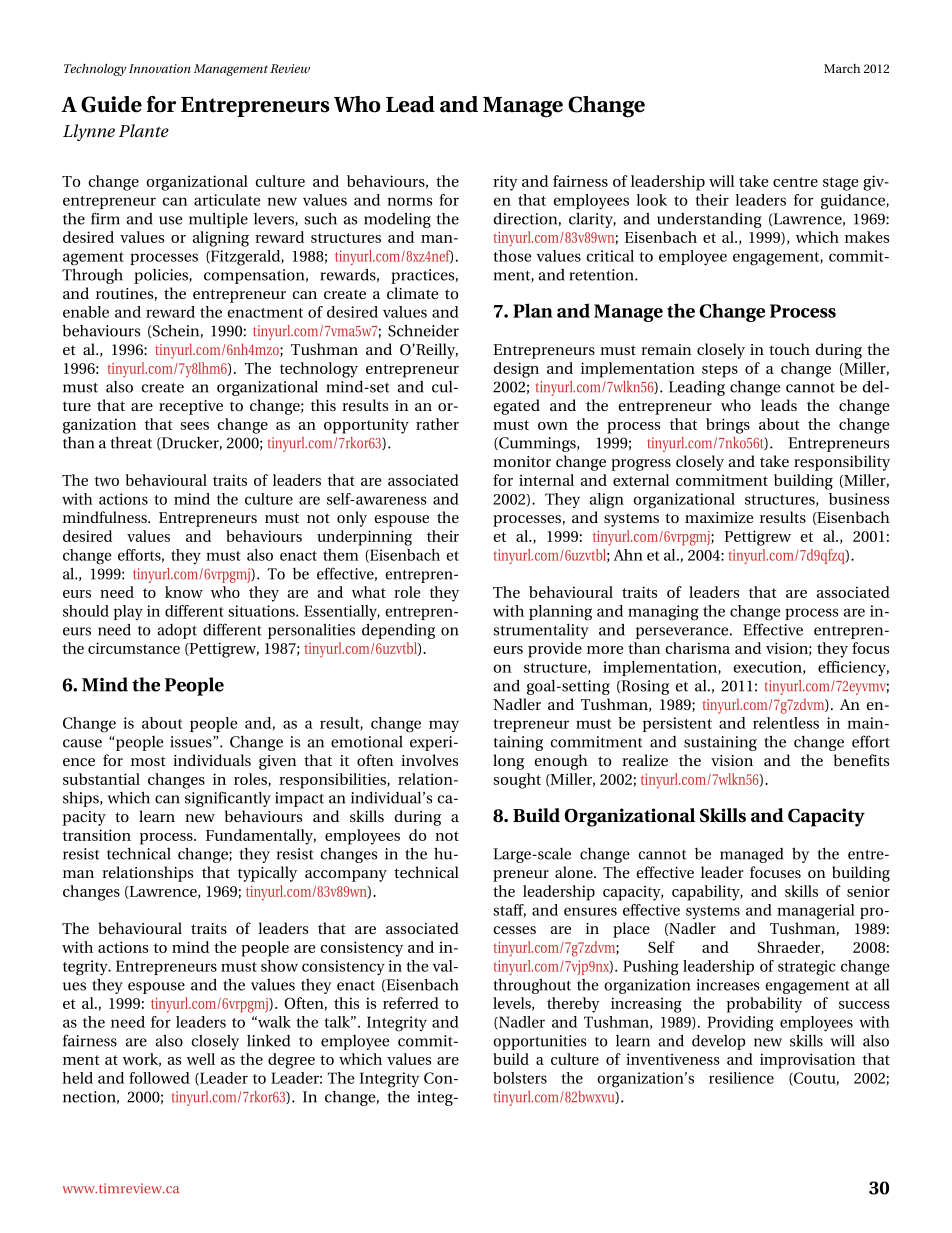 The width and height of the screenshot is (952, 1233). What do you see at coordinates (369, 592) in the screenshot?
I see `what` at bounding box center [369, 592].
